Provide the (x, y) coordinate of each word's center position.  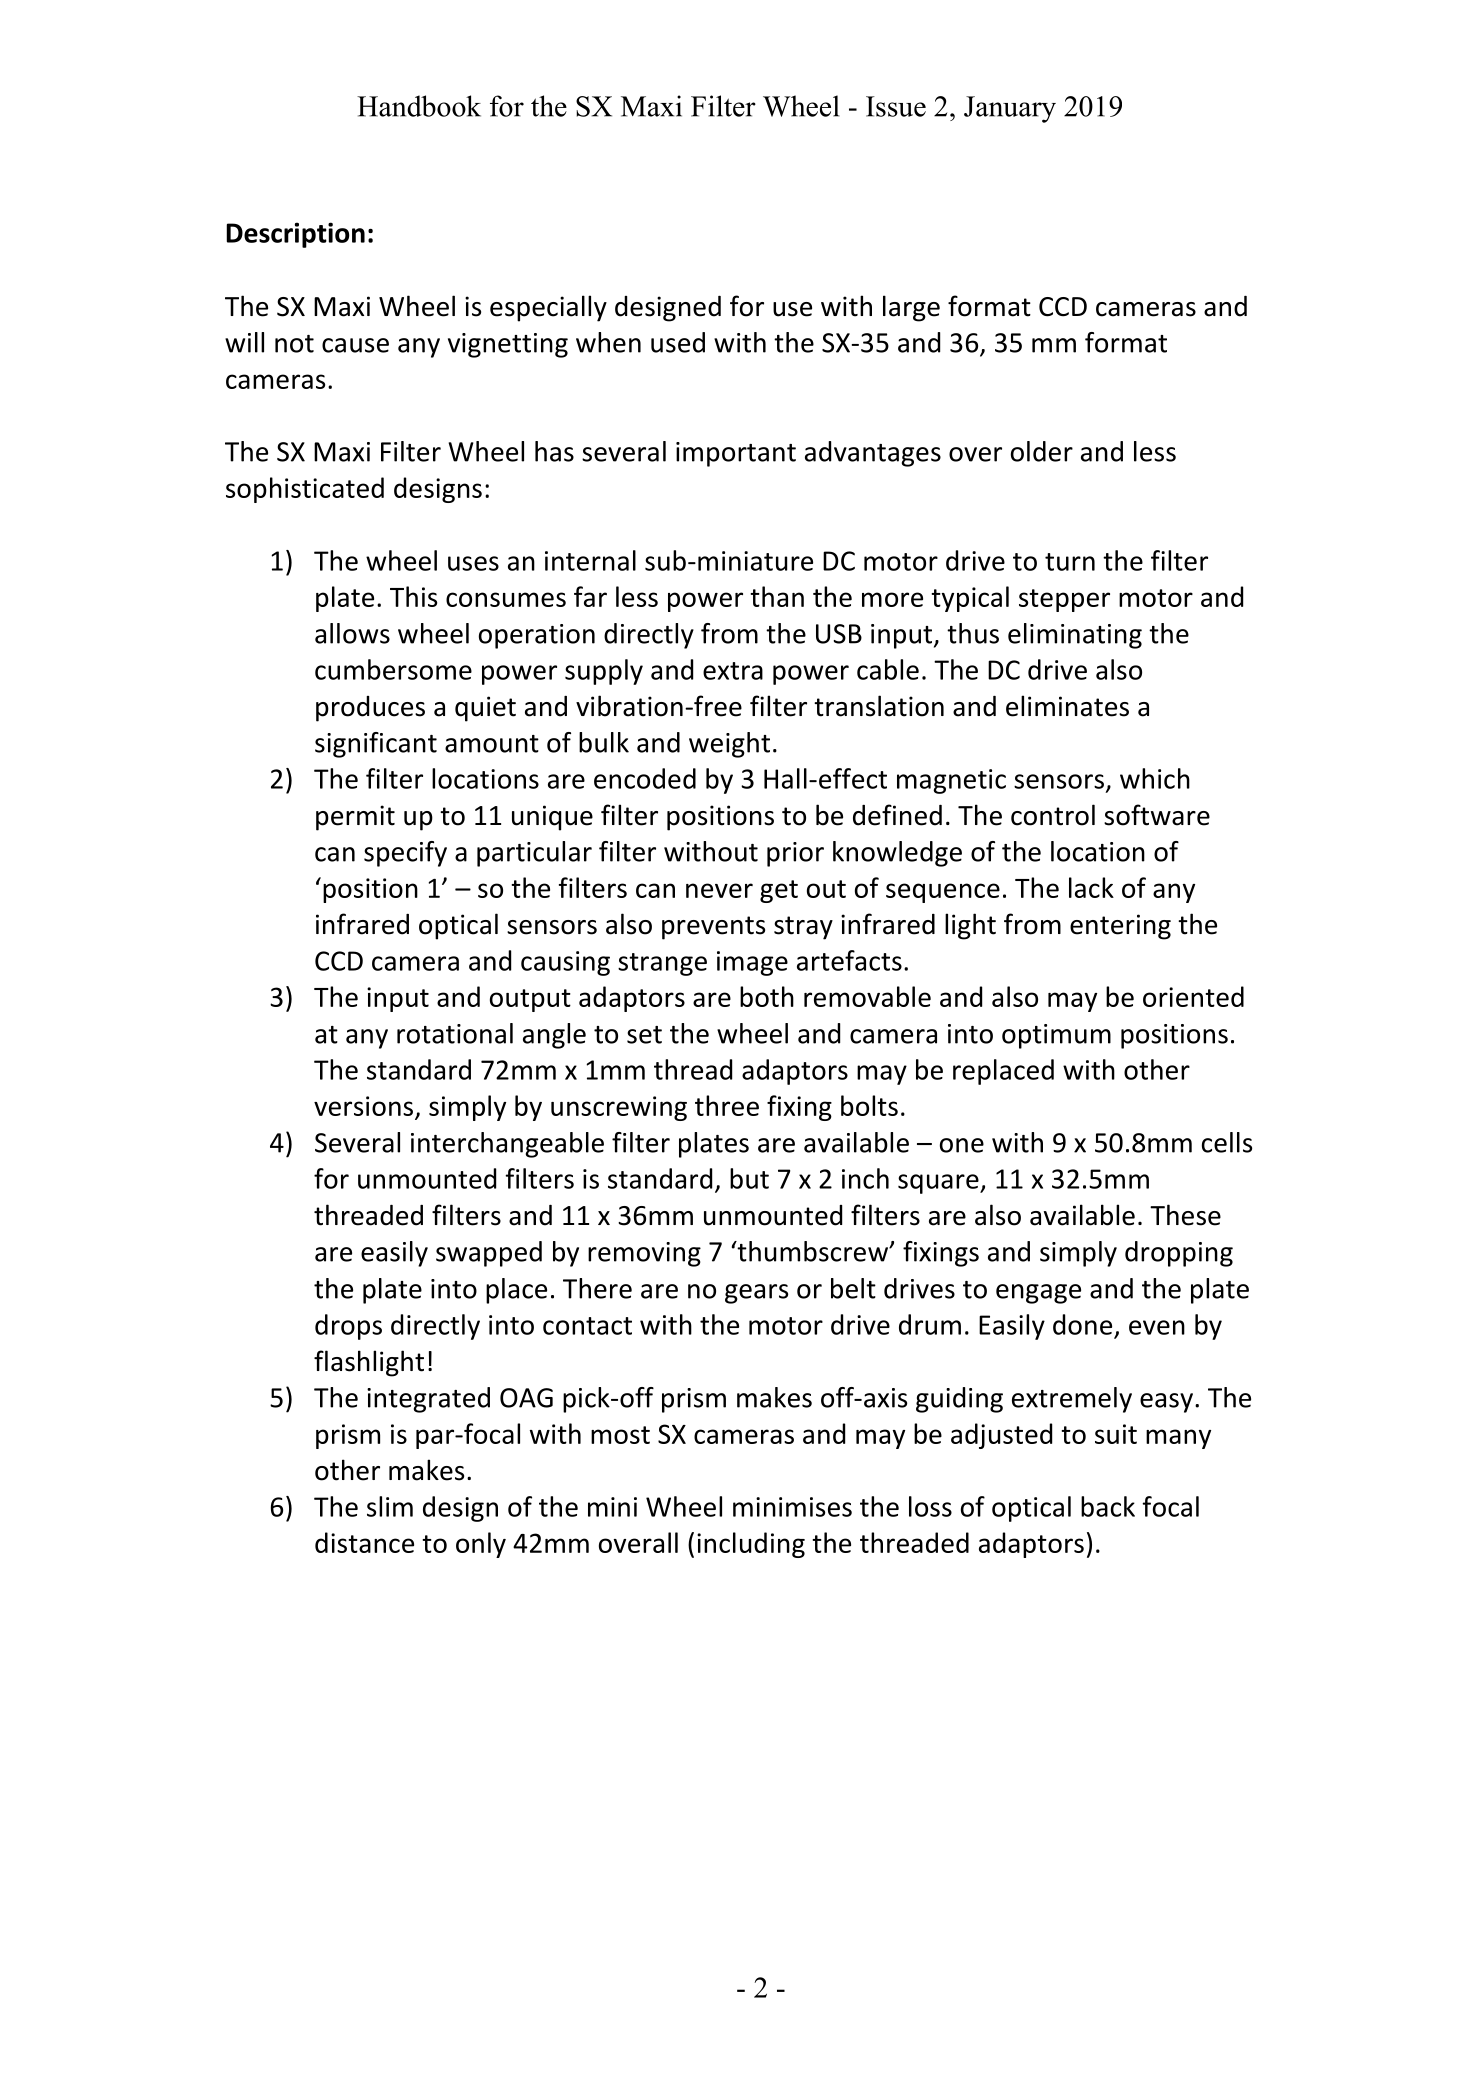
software (1157, 815)
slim (390, 1506)
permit (355, 818)
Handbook (419, 106)
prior (795, 854)
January (1010, 109)
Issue (896, 106)
